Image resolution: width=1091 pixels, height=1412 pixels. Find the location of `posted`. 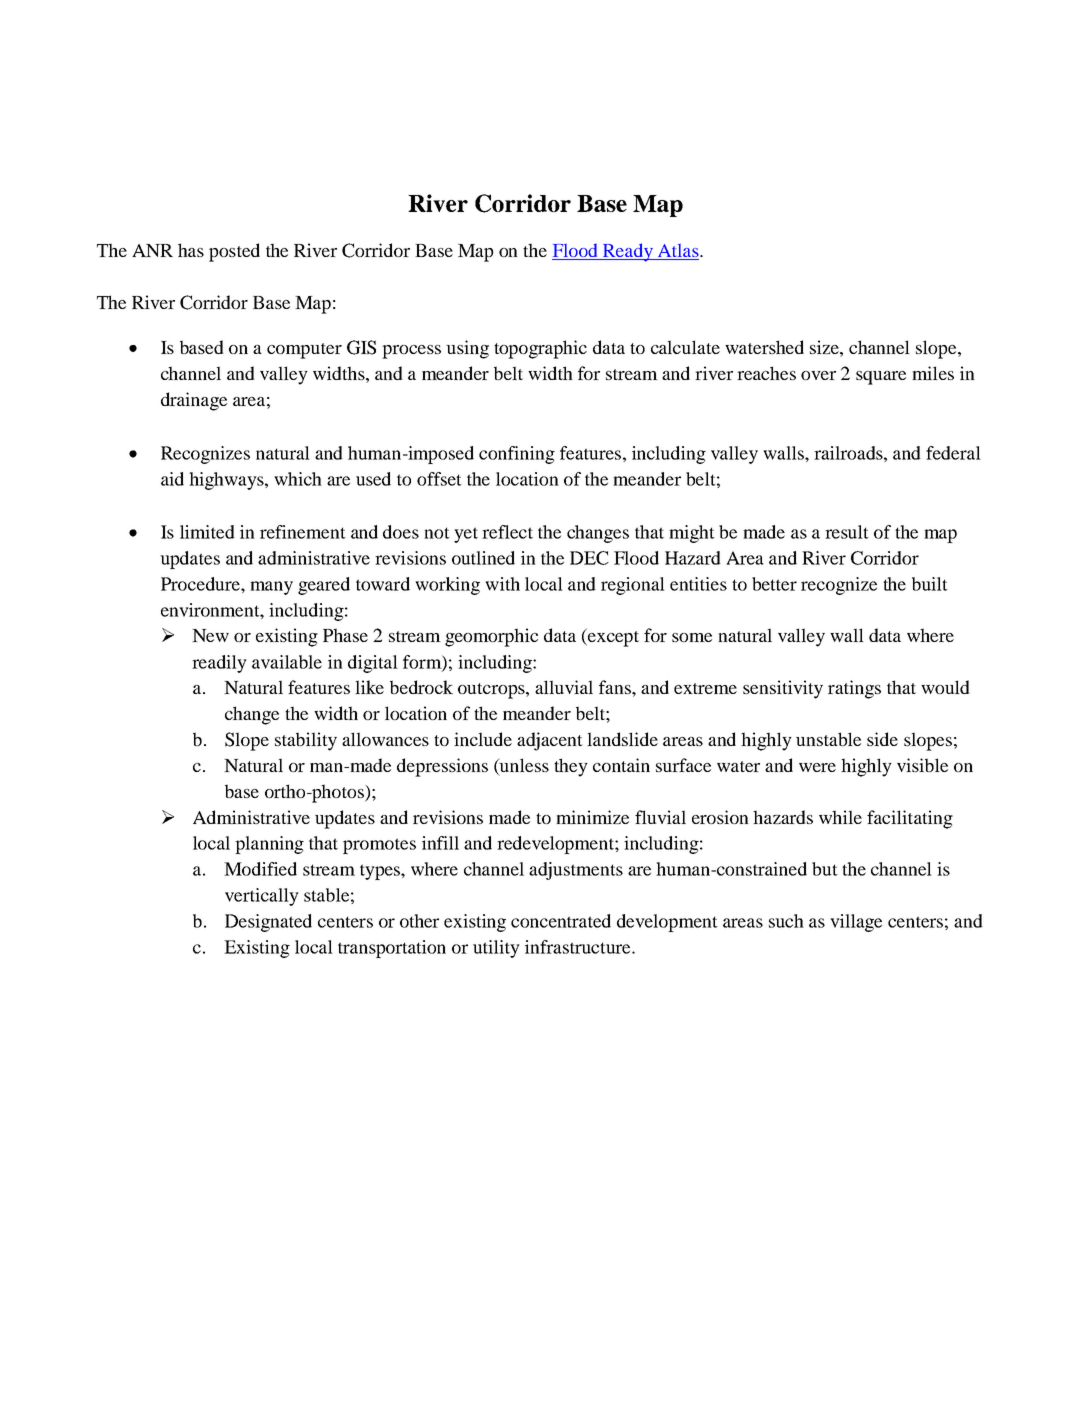

posted is located at coordinates (234, 252).
